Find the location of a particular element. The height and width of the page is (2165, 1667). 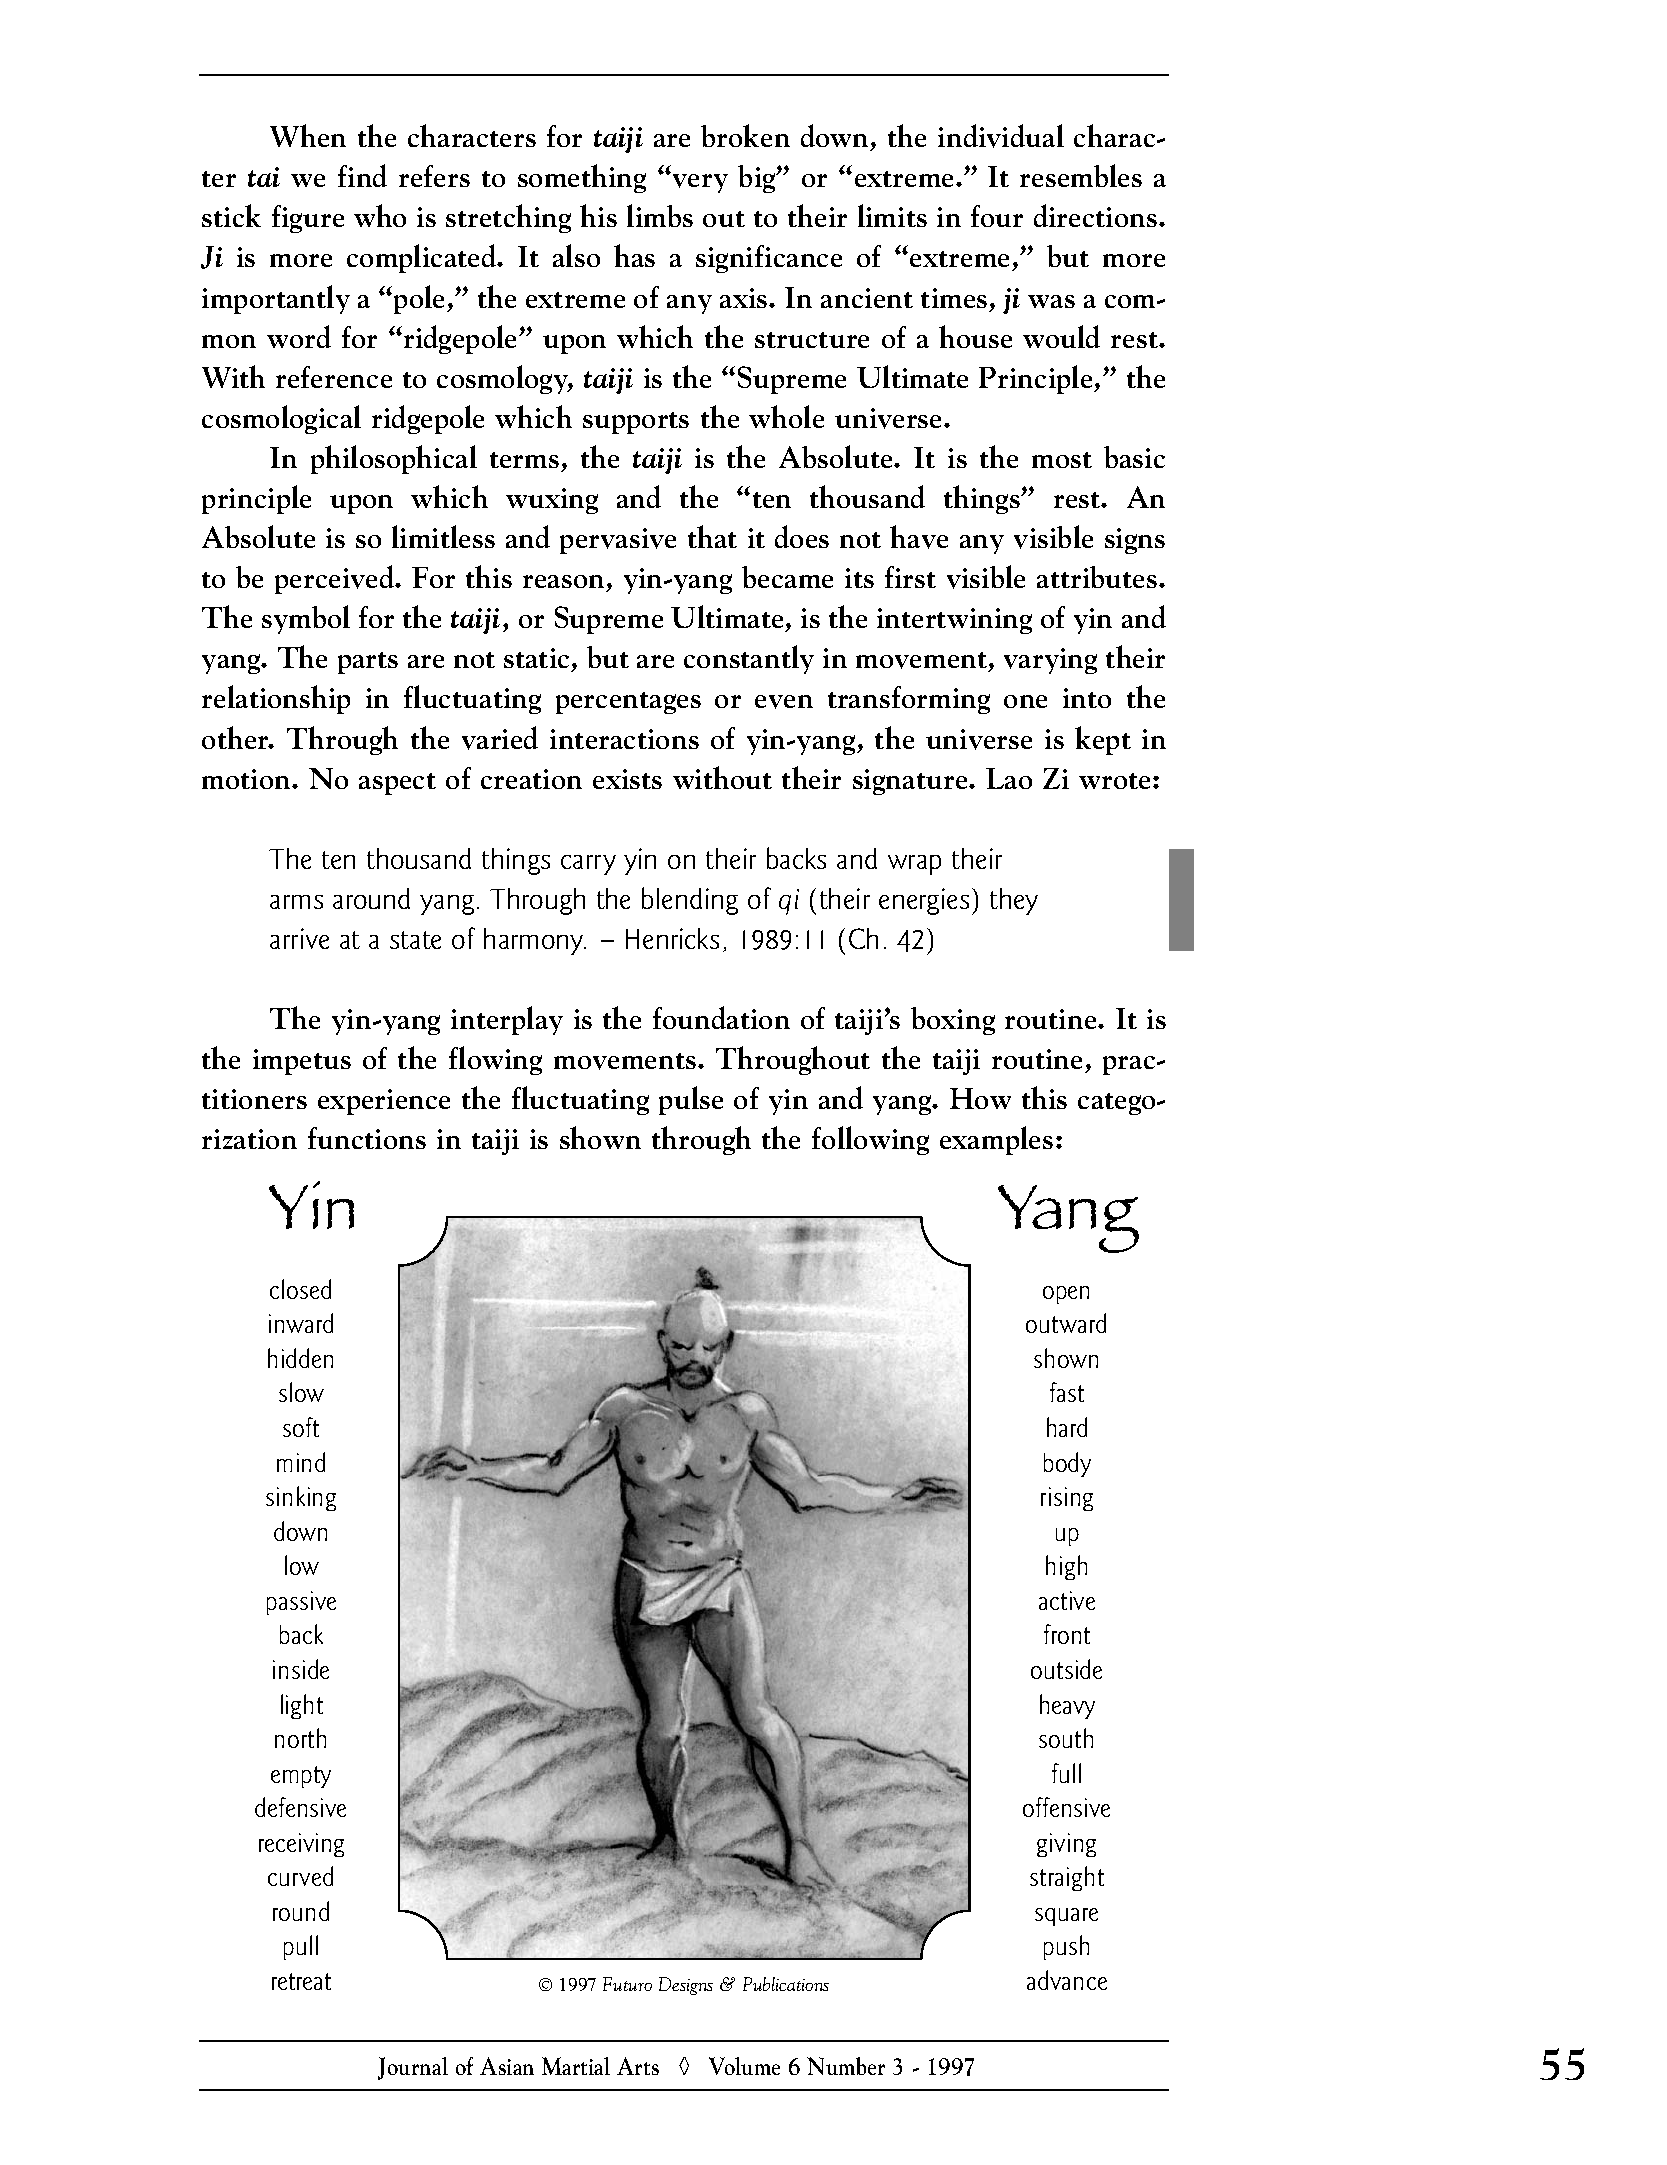

retreat is located at coordinates (301, 1981).
